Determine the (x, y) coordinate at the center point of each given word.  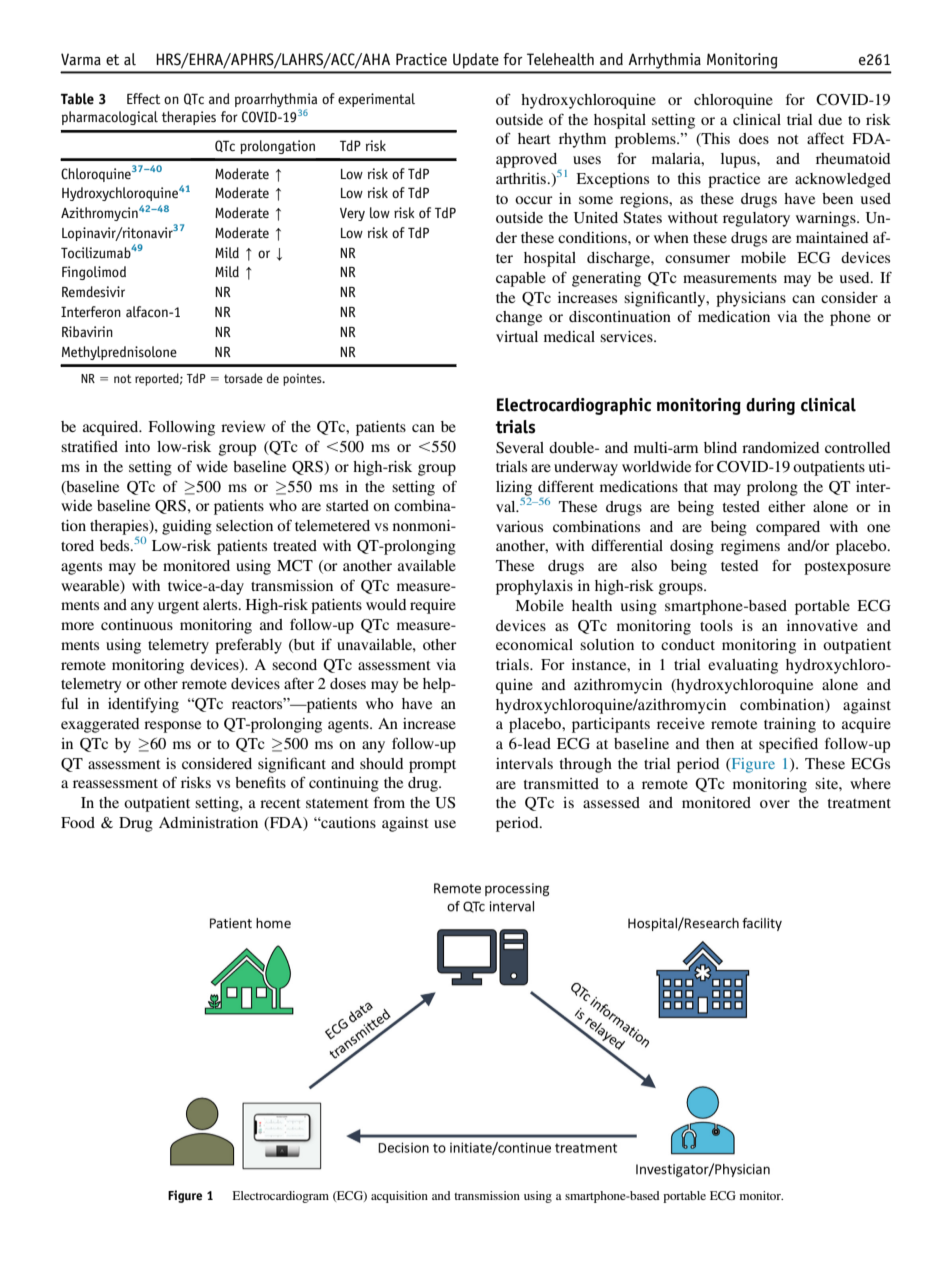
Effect (144, 98)
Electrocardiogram (281, 1197)
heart (534, 138)
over (775, 804)
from (389, 802)
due (830, 119)
